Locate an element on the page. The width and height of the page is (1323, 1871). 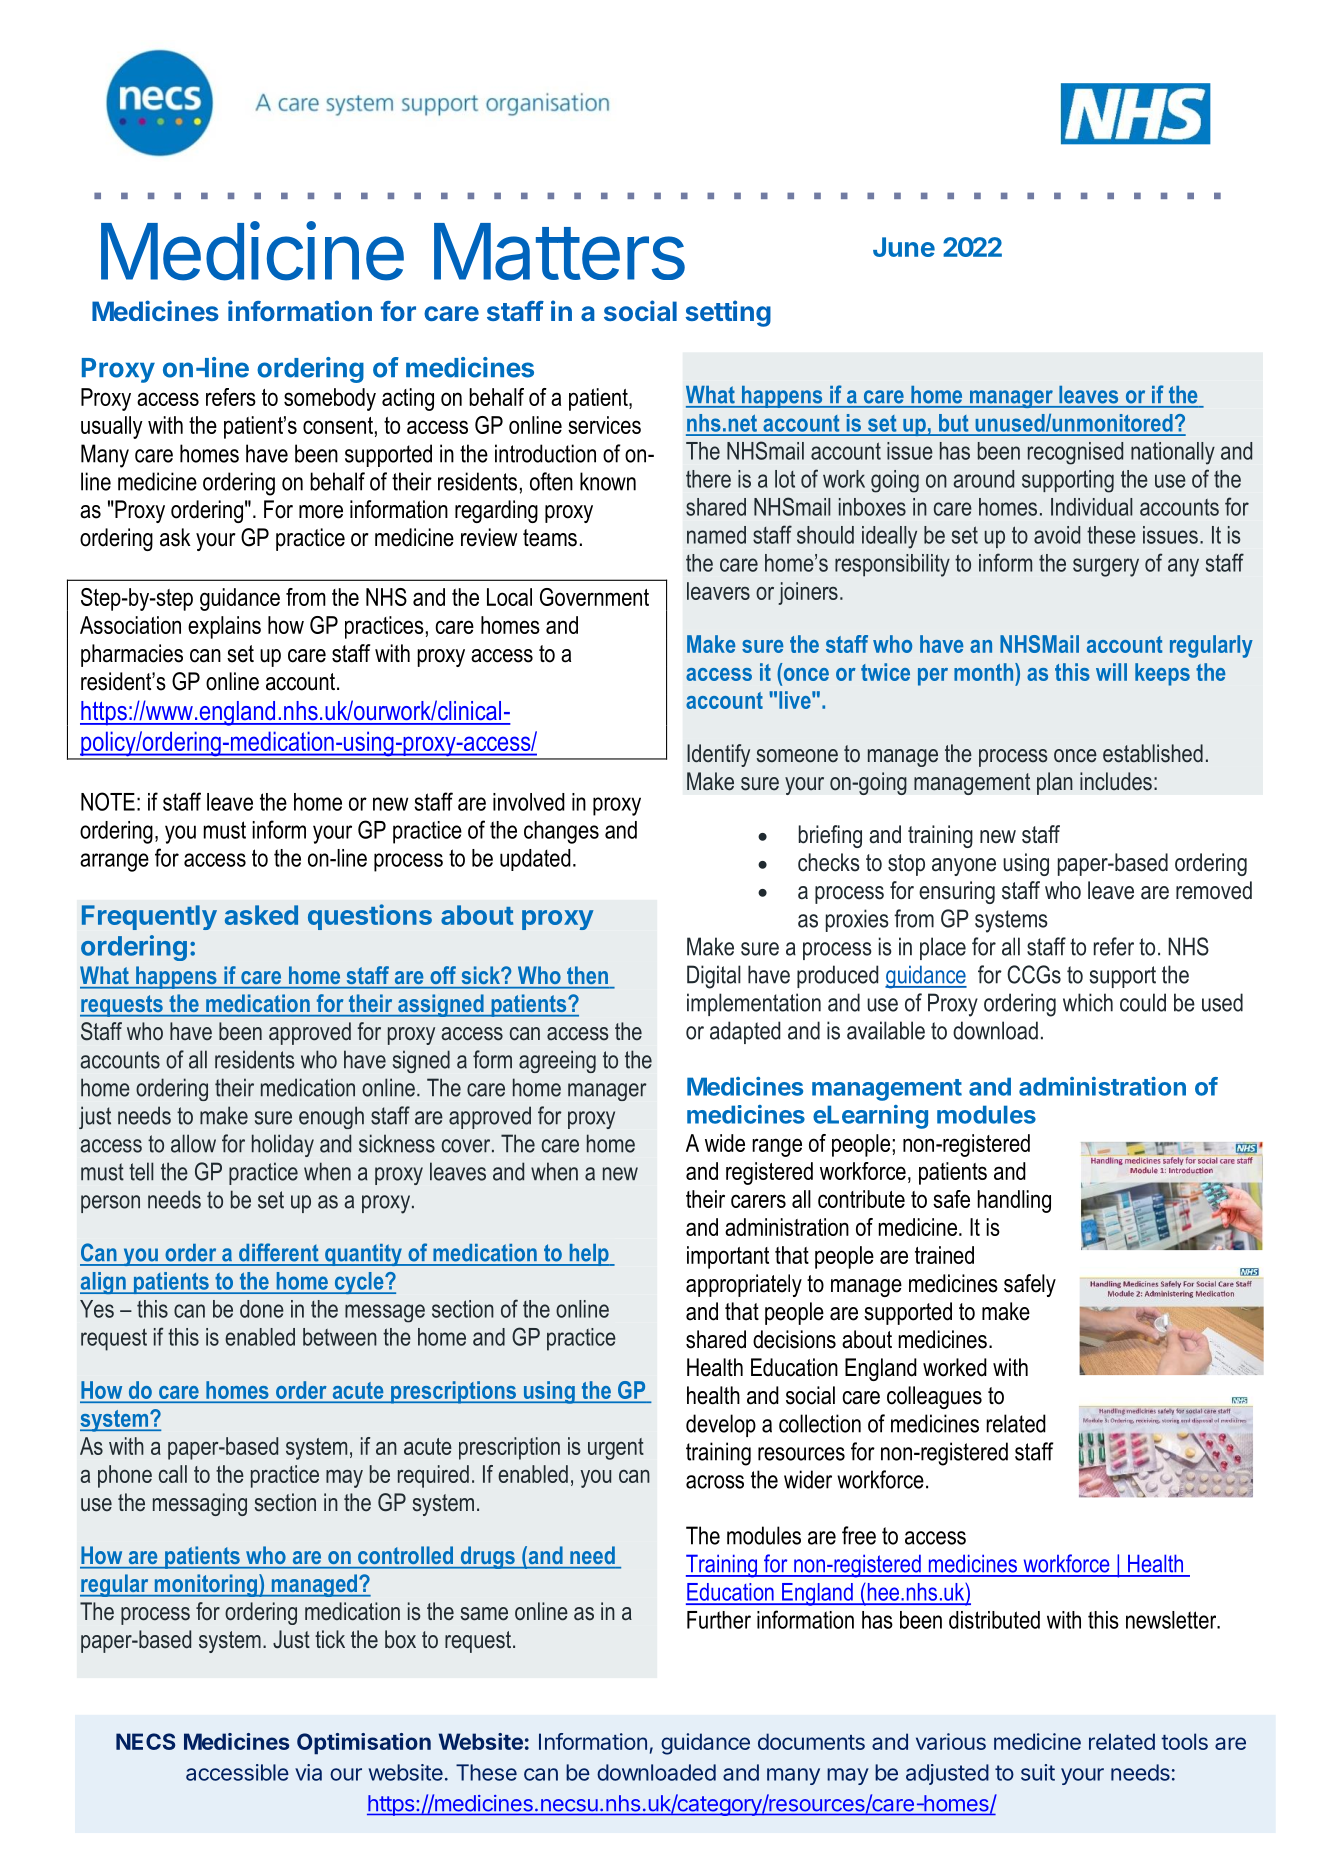
pharmacies is located at coordinates (132, 655).
